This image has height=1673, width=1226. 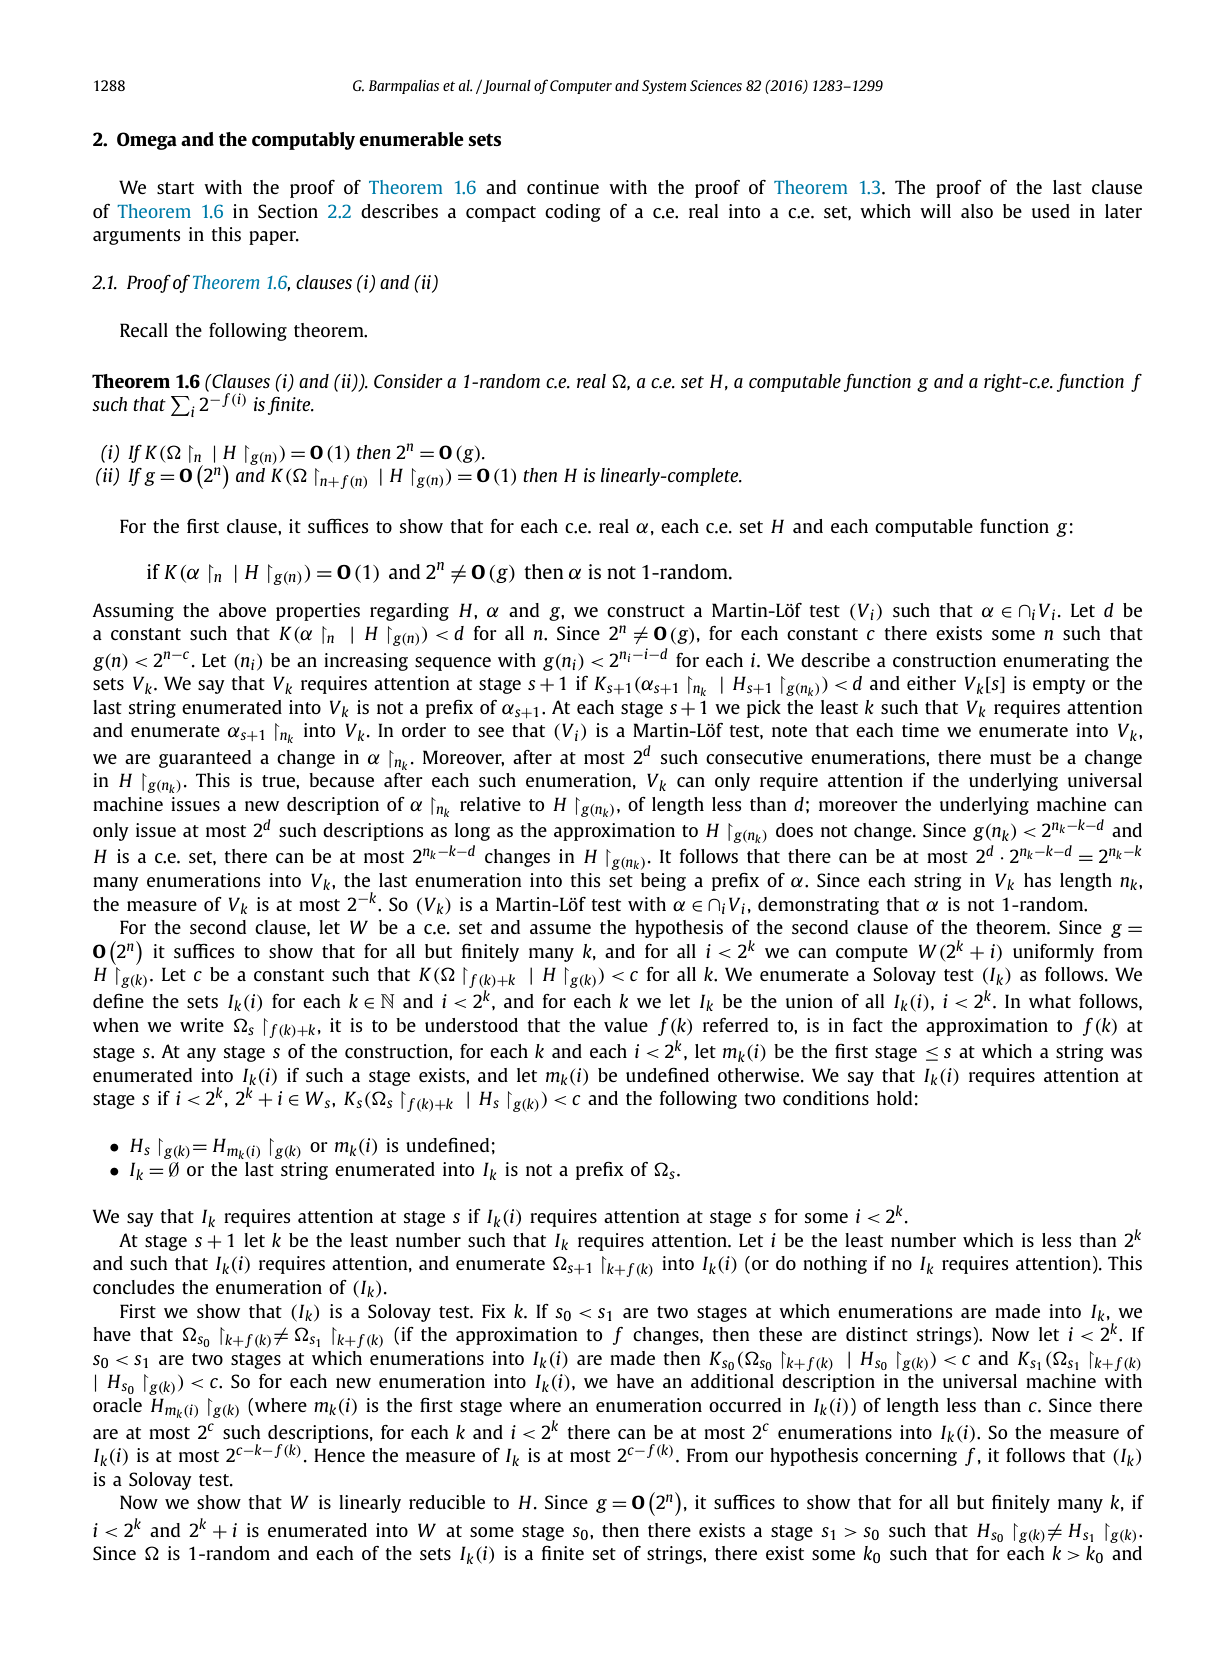 I want to click on also, so click(x=977, y=211).
